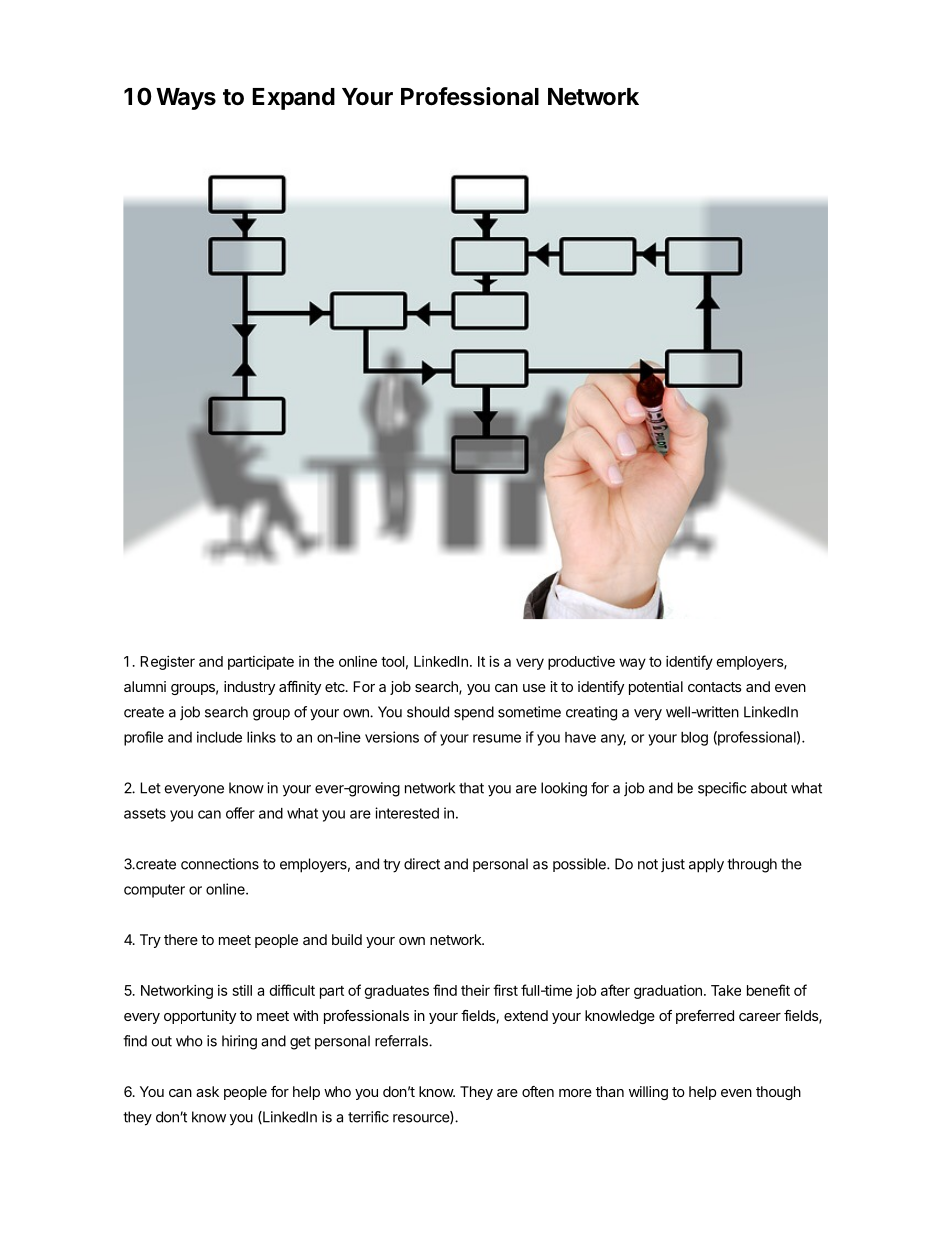 This screenshot has height=1233, width=952. Describe the element at coordinates (648, 1093) in the screenshot. I see `willing` at that location.
